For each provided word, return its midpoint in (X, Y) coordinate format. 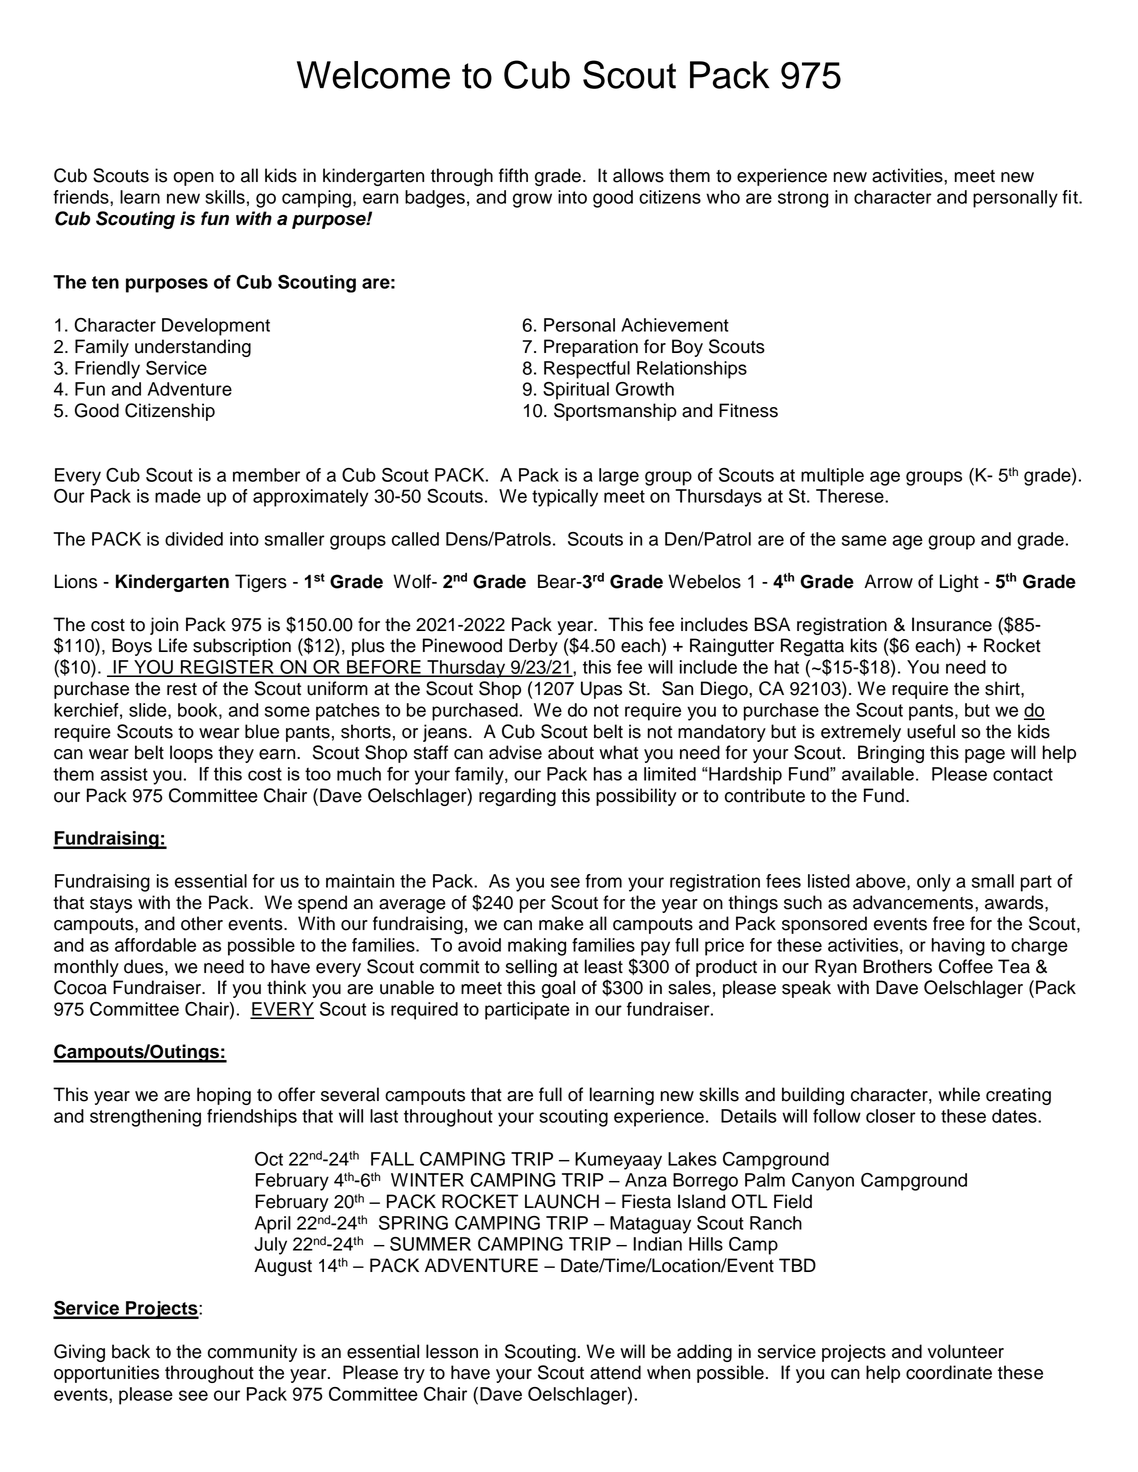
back (131, 1351)
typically (565, 498)
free (949, 923)
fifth (513, 175)
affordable (155, 945)
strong (803, 199)
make (561, 923)
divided (194, 539)
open (193, 179)
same (864, 540)
